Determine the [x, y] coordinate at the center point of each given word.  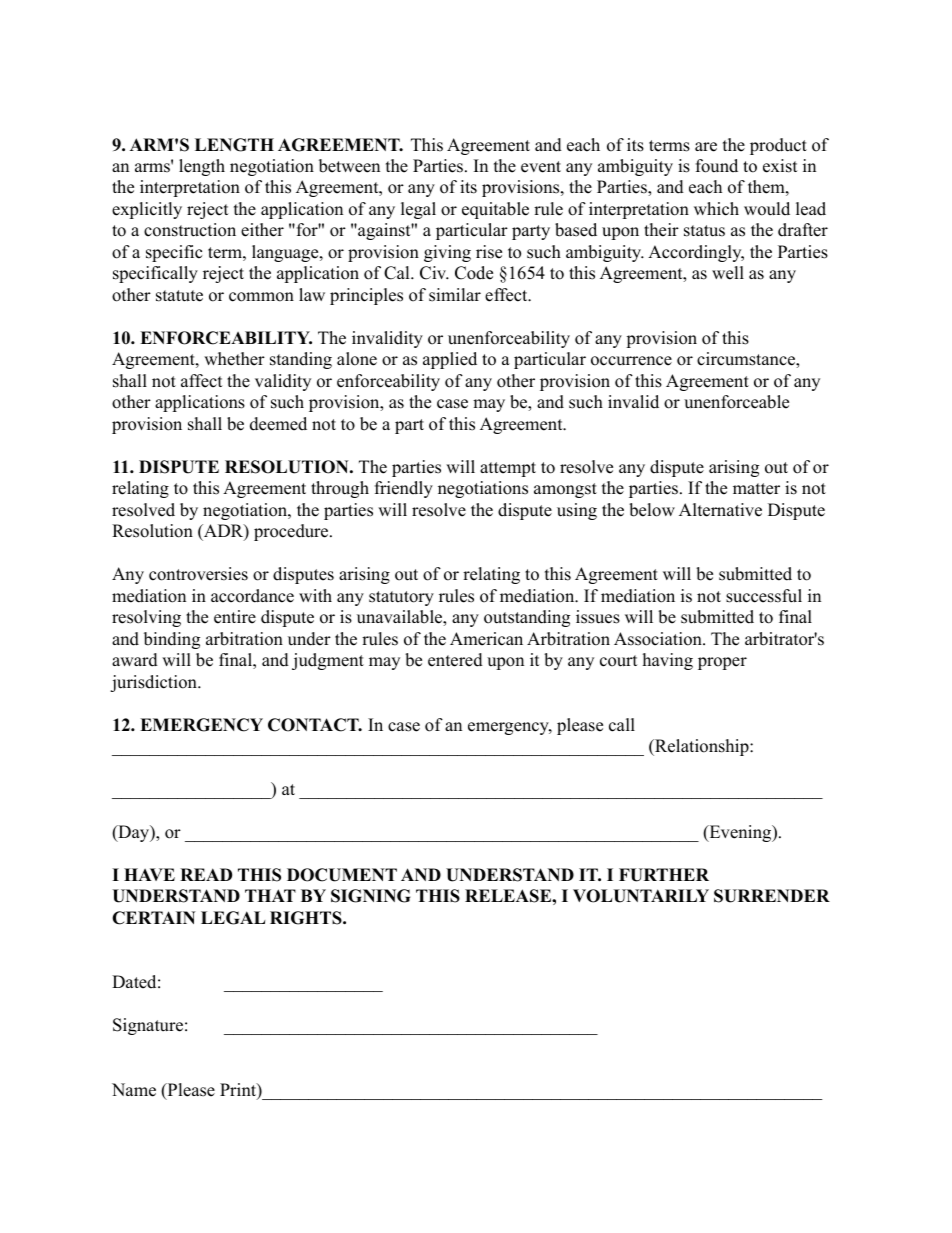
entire [235, 617]
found [717, 166]
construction [190, 230]
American [486, 639]
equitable [495, 210]
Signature [148, 1026]
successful [764, 596]
